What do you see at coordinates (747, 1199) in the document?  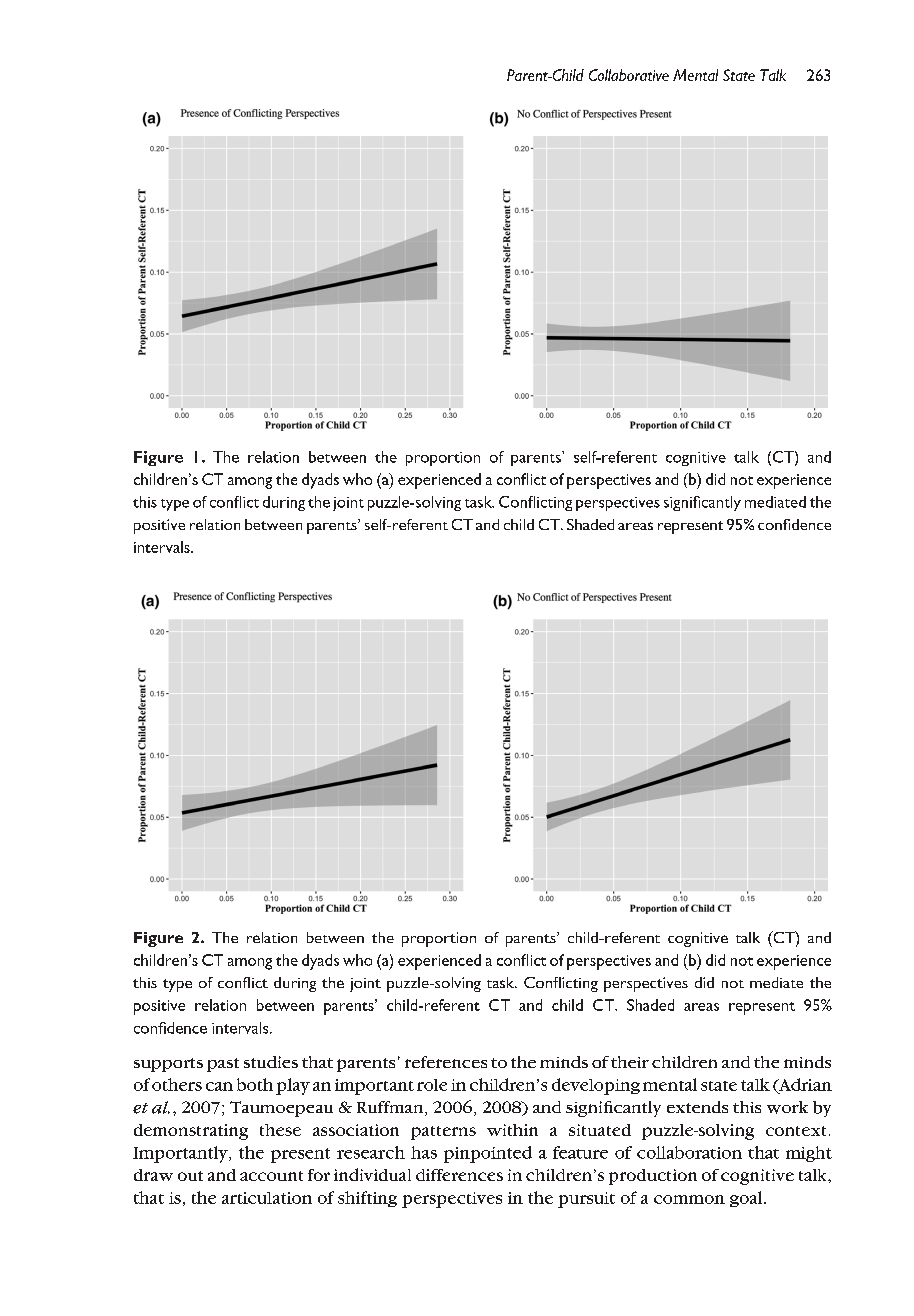 I see `goal` at bounding box center [747, 1199].
